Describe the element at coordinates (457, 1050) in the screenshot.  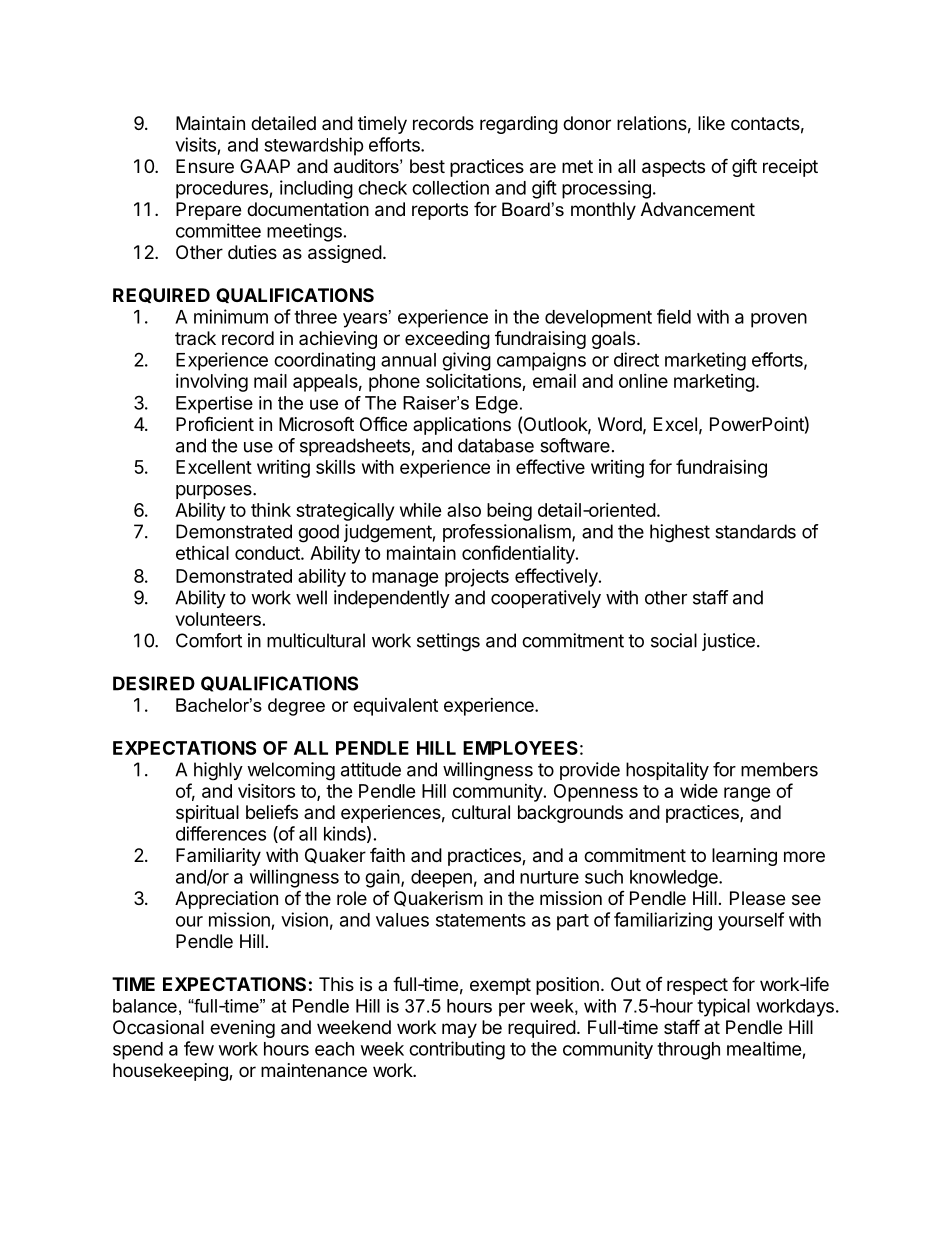
I see `contributing` at that location.
